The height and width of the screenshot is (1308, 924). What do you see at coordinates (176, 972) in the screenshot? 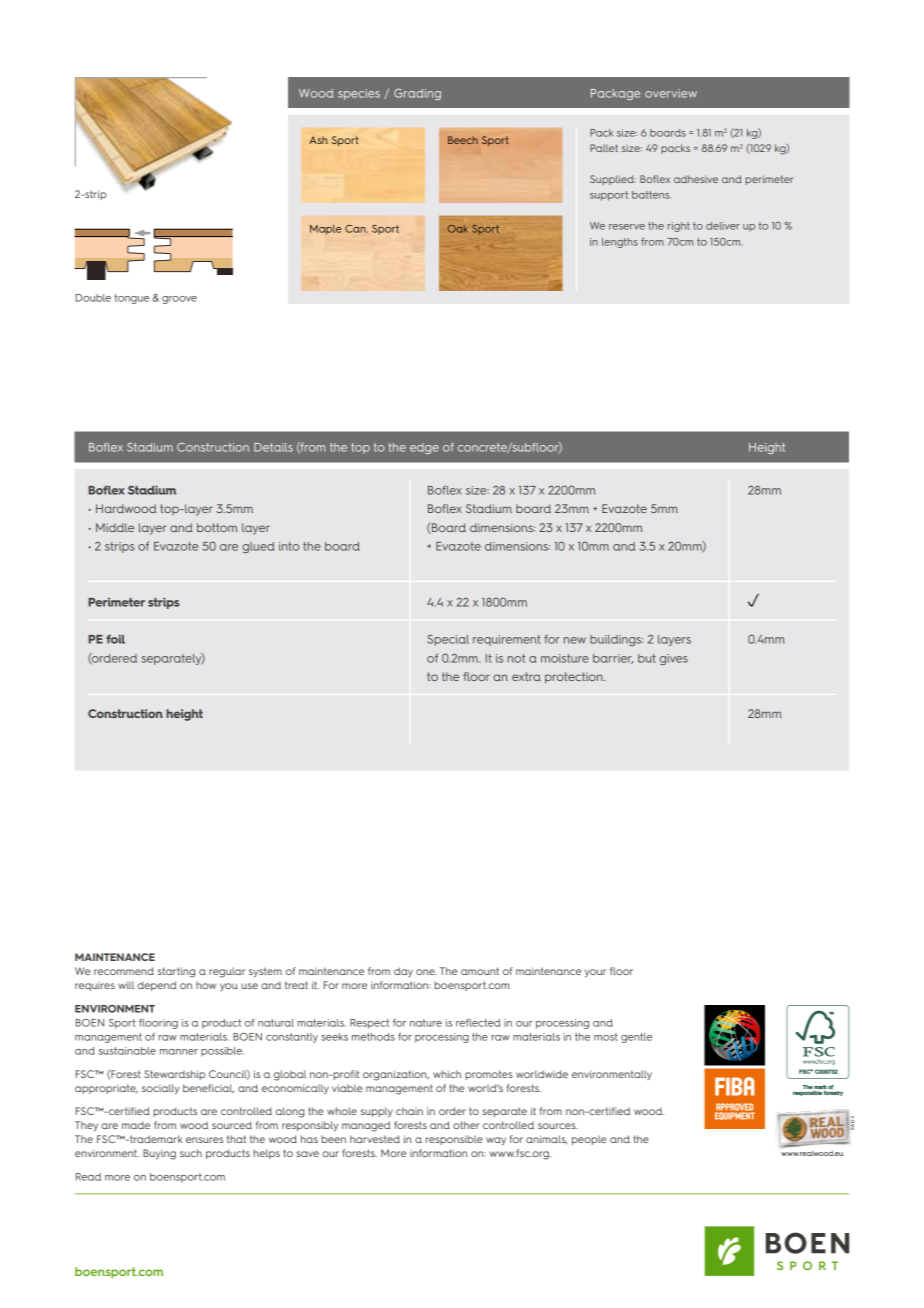
I see `starting` at bounding box center [176, 972].
